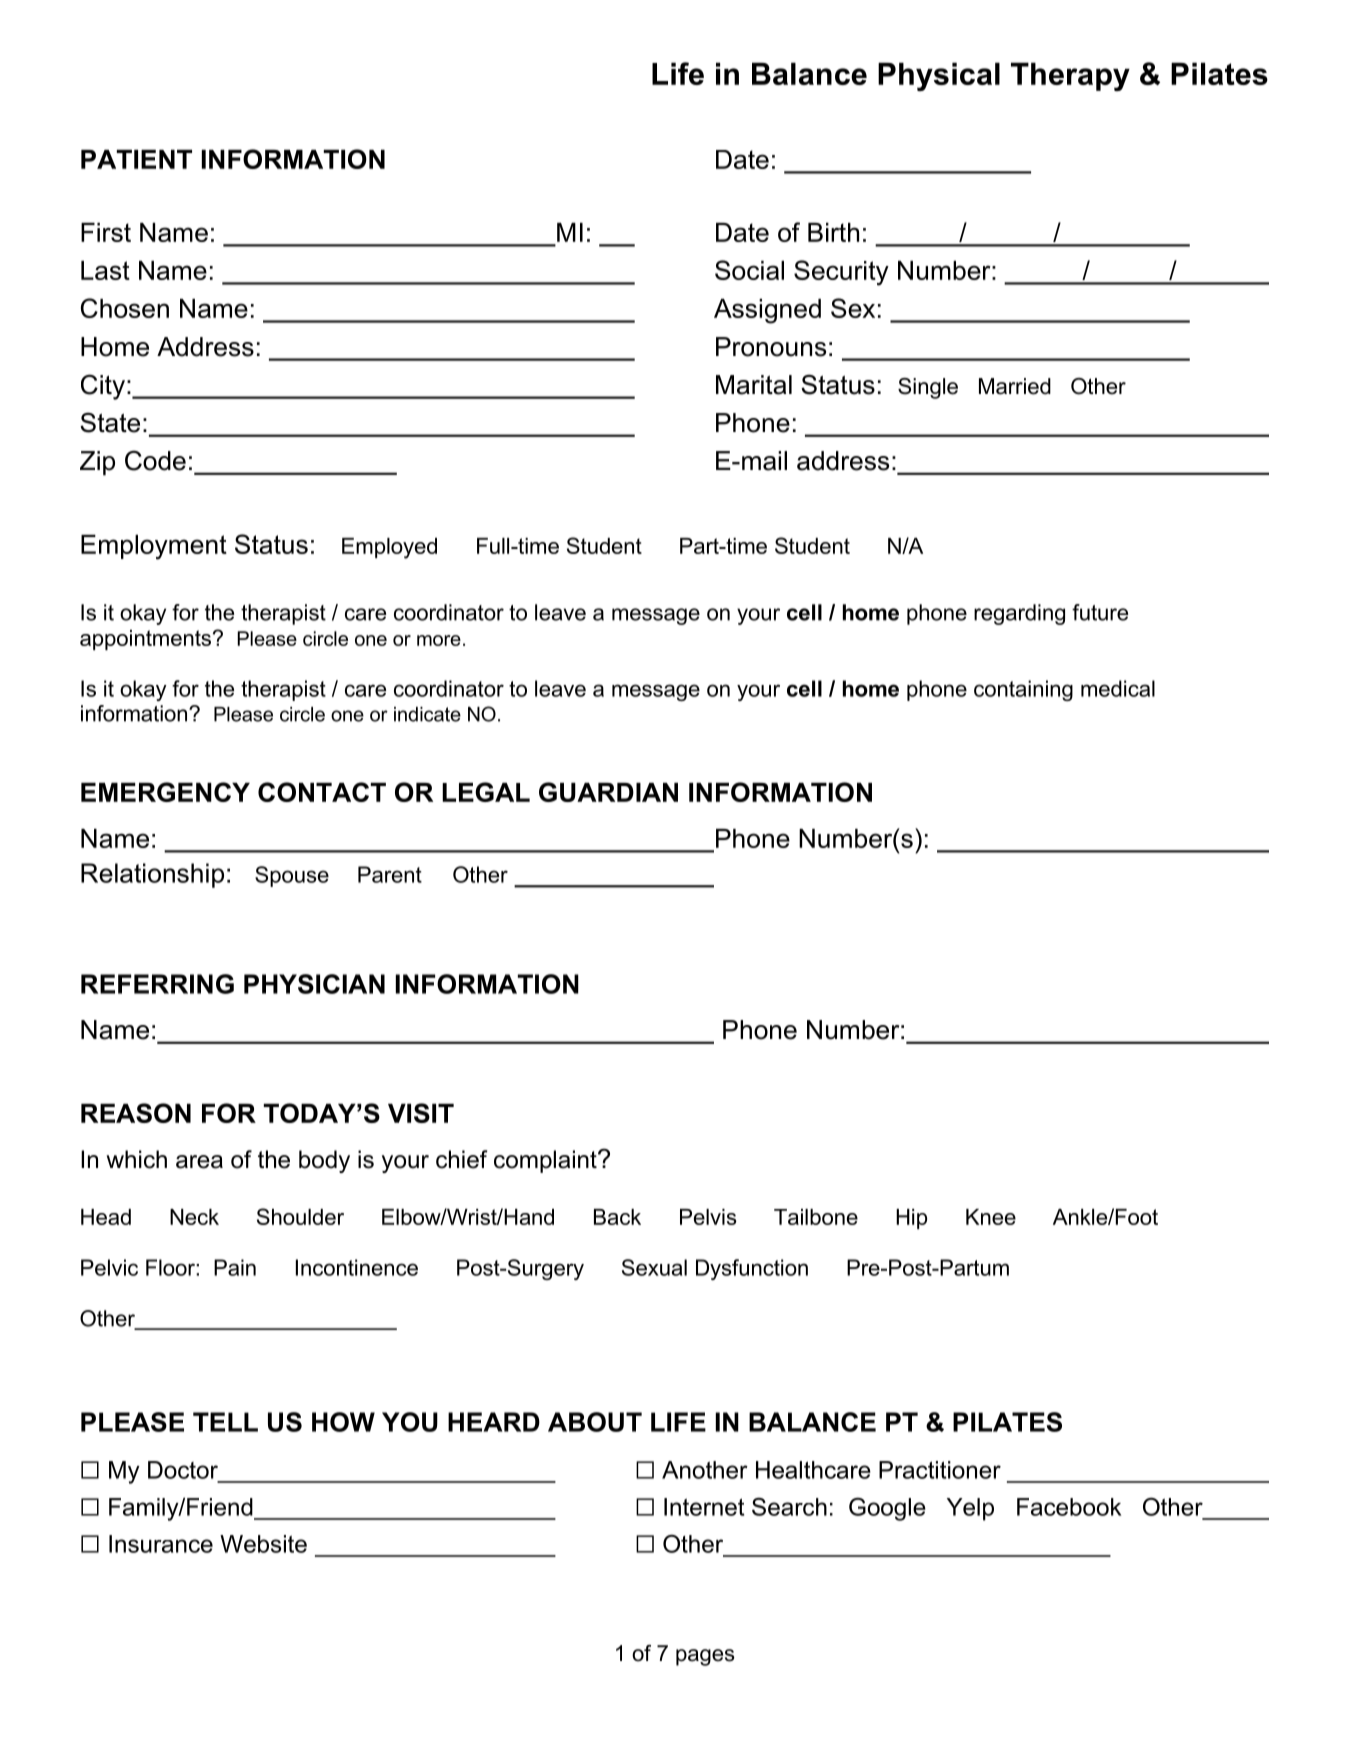 This screenshot has width=1348, height=1745. What do you see at coordinates (939, 76) in the screenshot?
I see `Physical` at bounding box center [939, 76].
